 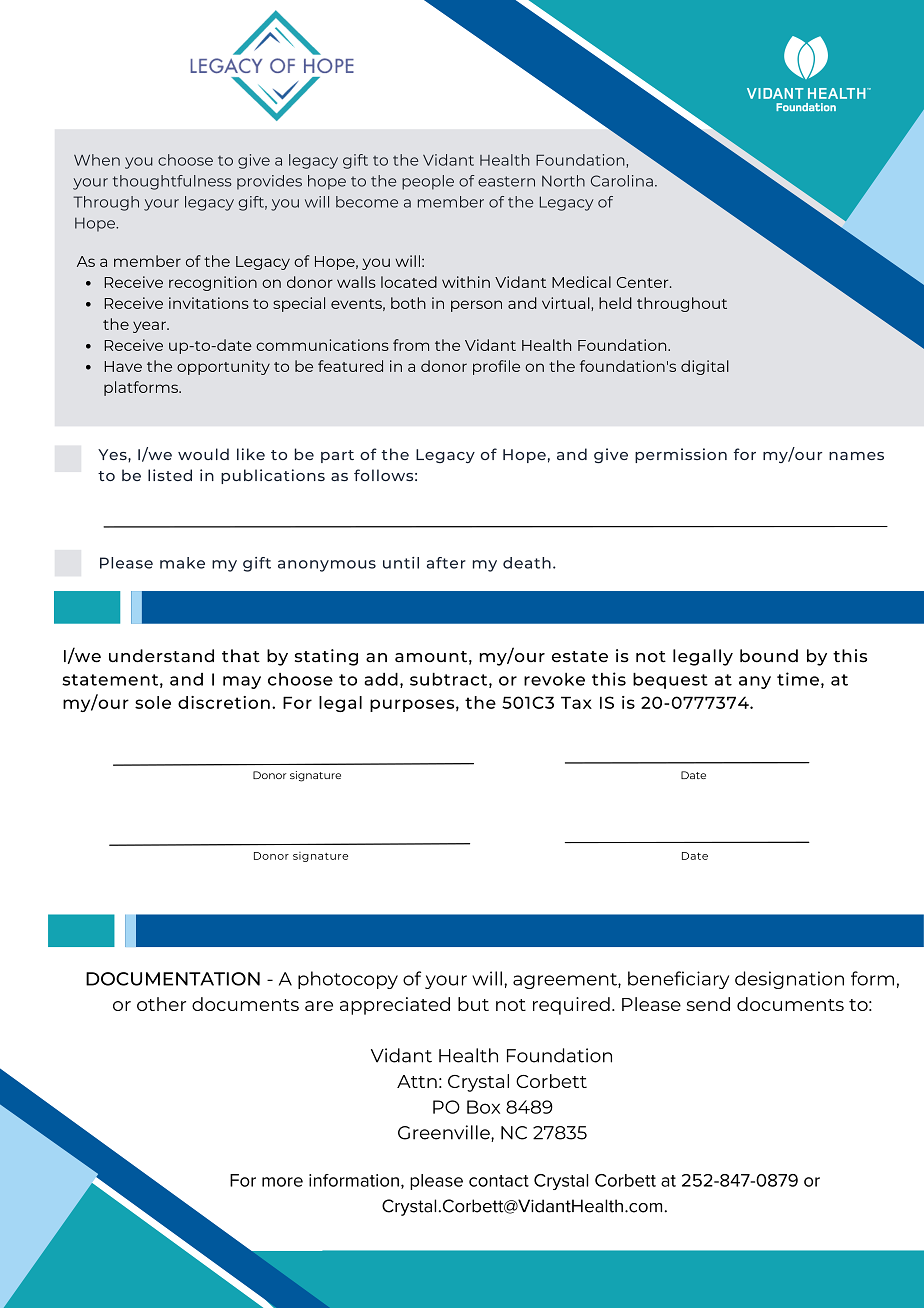 I want to click on listed, so click(x=170, y=475).
